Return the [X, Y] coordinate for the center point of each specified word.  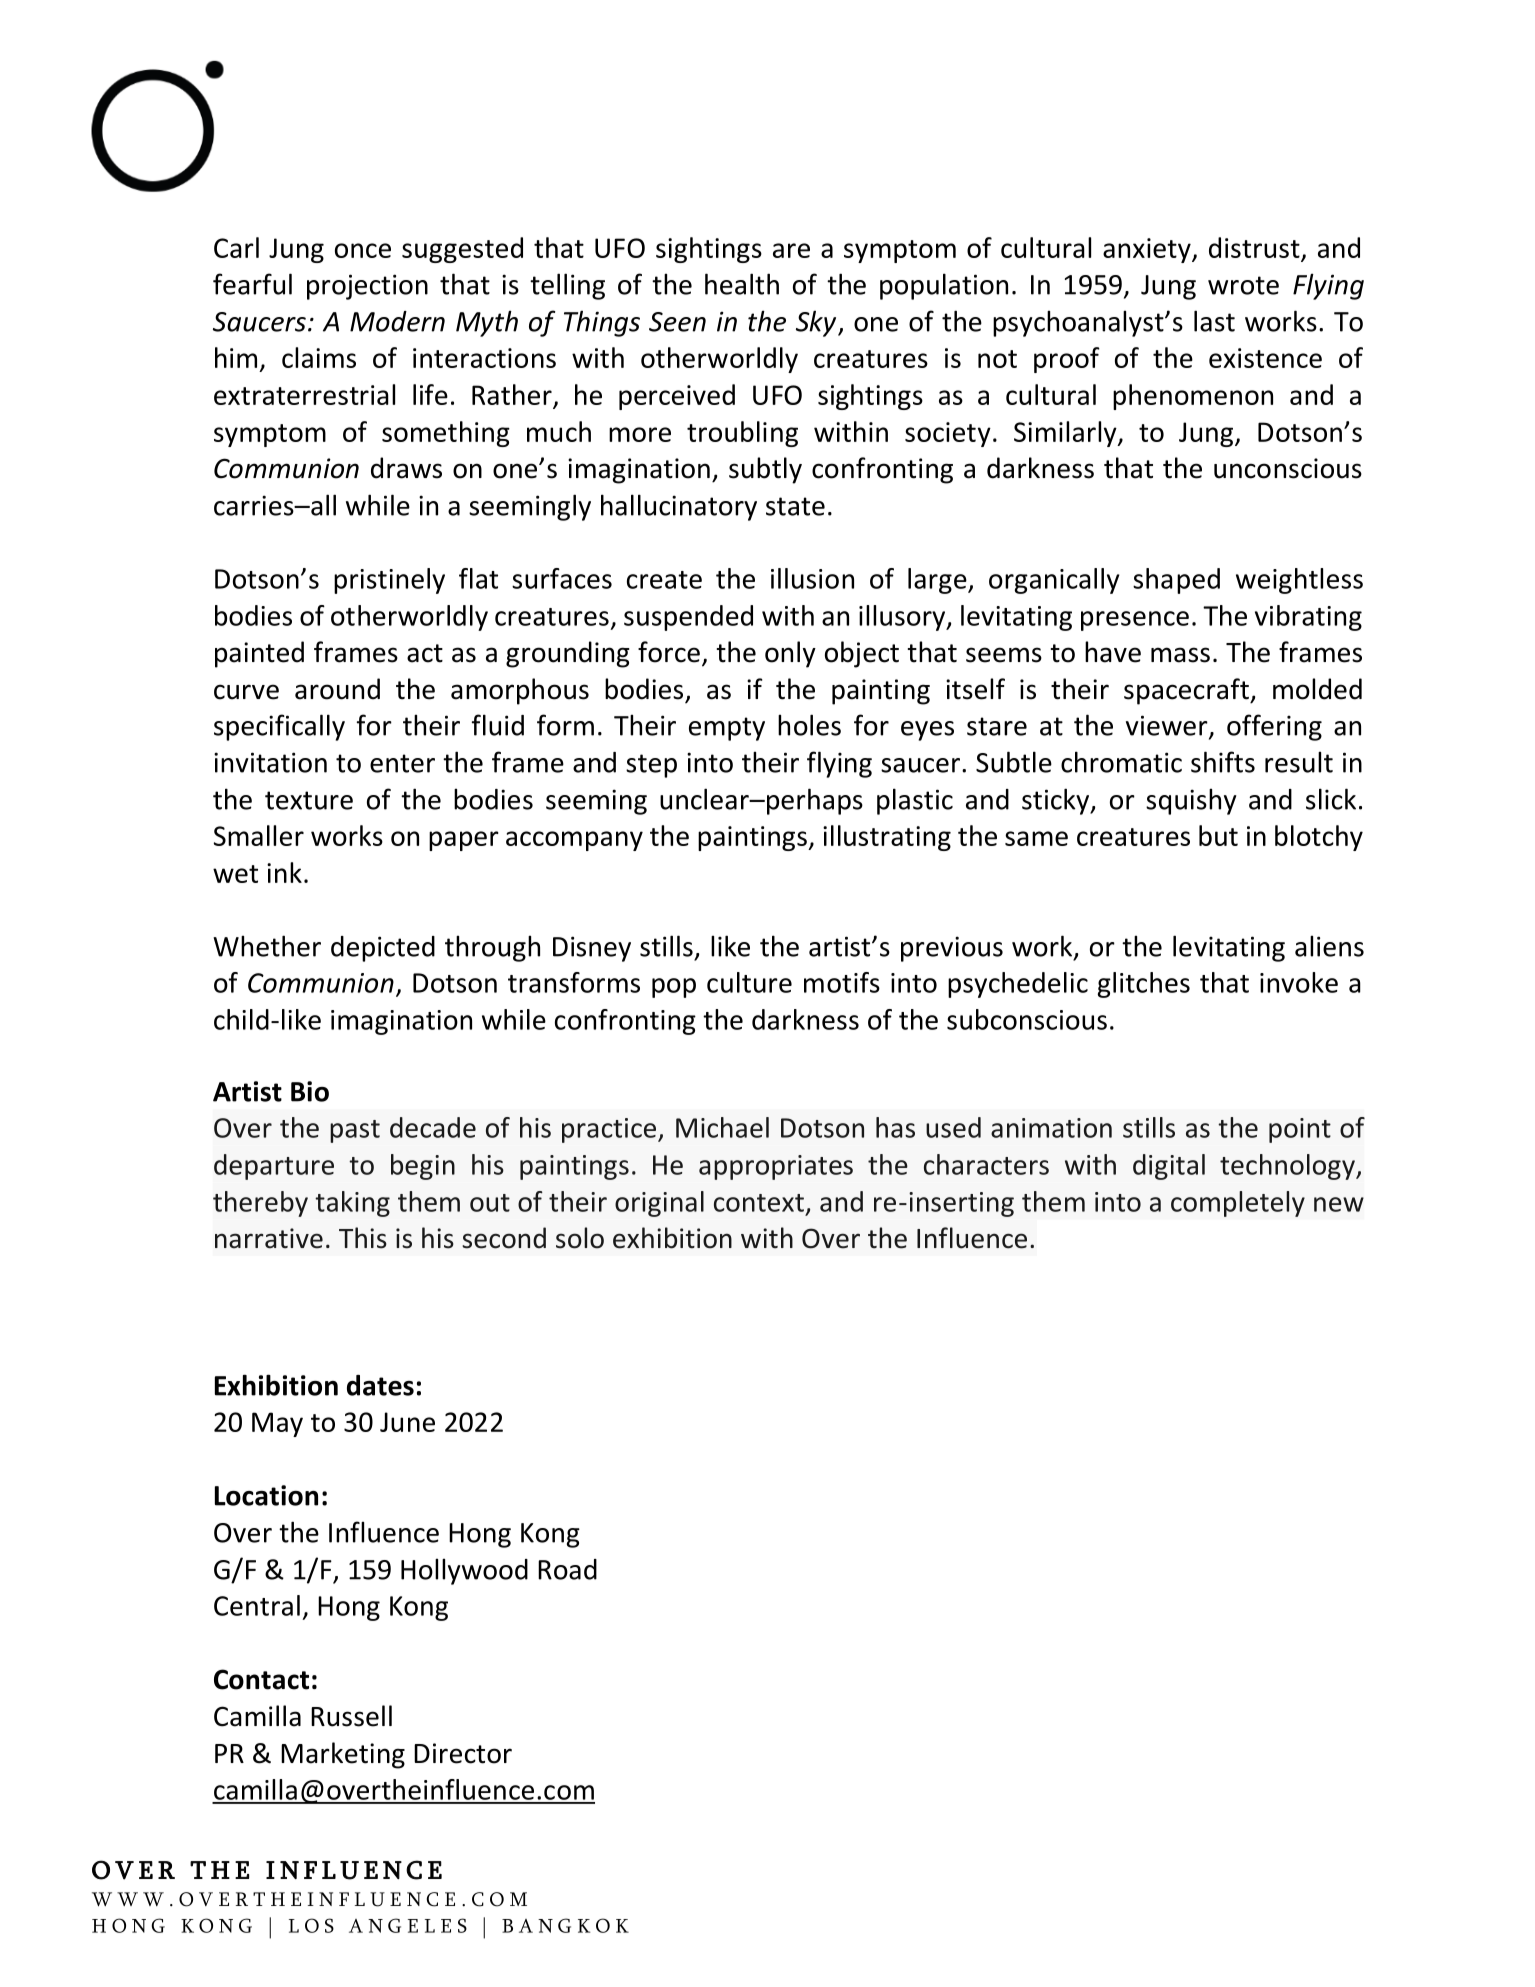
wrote [1243, 285]
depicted [383, 949]
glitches [1144, 985]
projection [367, 287]
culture [749, 982]
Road [567, 1569]
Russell [351, 1716]
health [742, 284]
